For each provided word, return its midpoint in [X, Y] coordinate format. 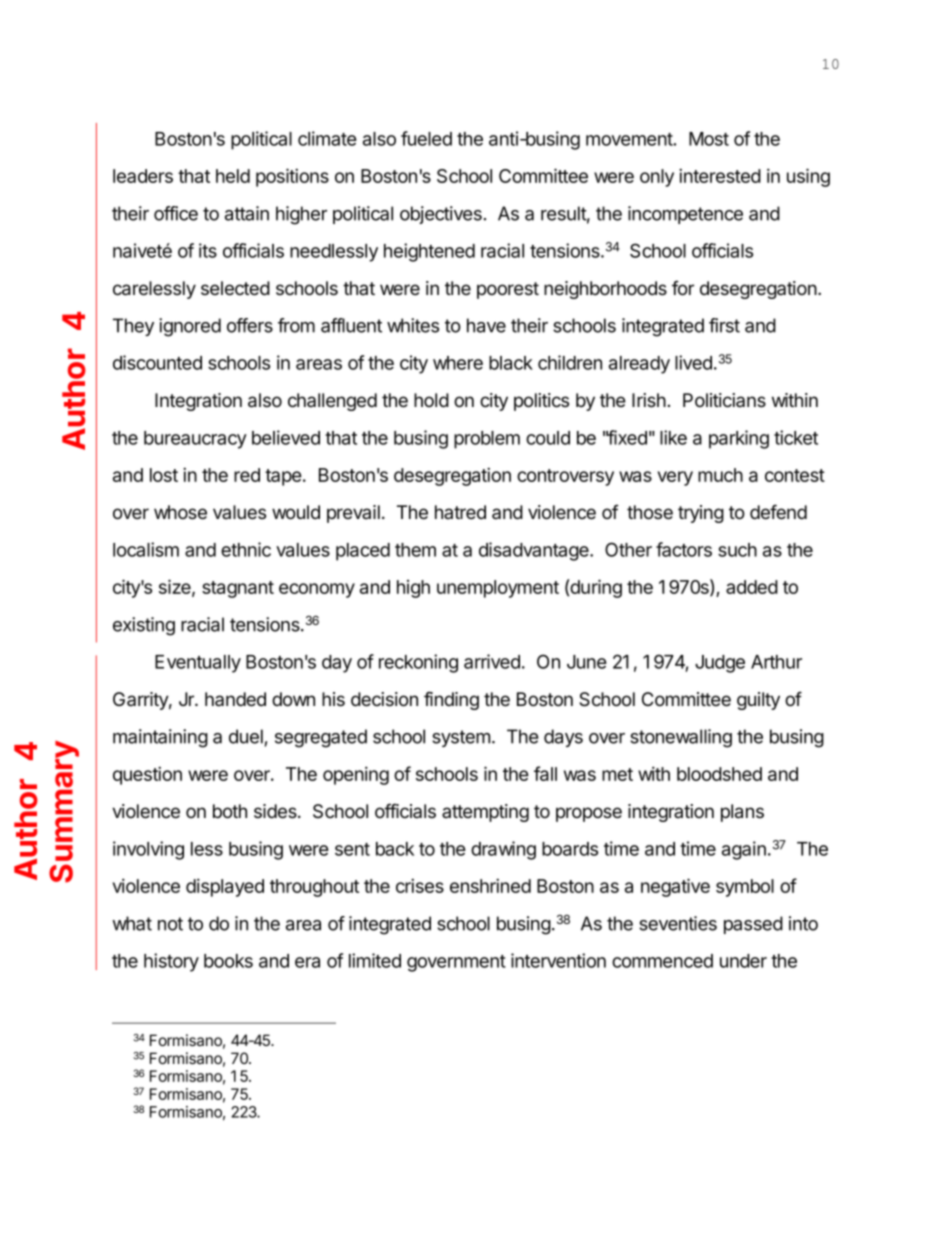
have [486, 325]
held [233, 176]
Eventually [198, 664]
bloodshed [719, 774]
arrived [492, 661]
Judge [720, 664]
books [228, 961]
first [724, 325]
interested [720, 175]
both [230, 811]
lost [164, 475]
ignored [190, 327]
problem [487, 440]
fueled [426, 138]
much [720, 475]
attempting [485, 813]
